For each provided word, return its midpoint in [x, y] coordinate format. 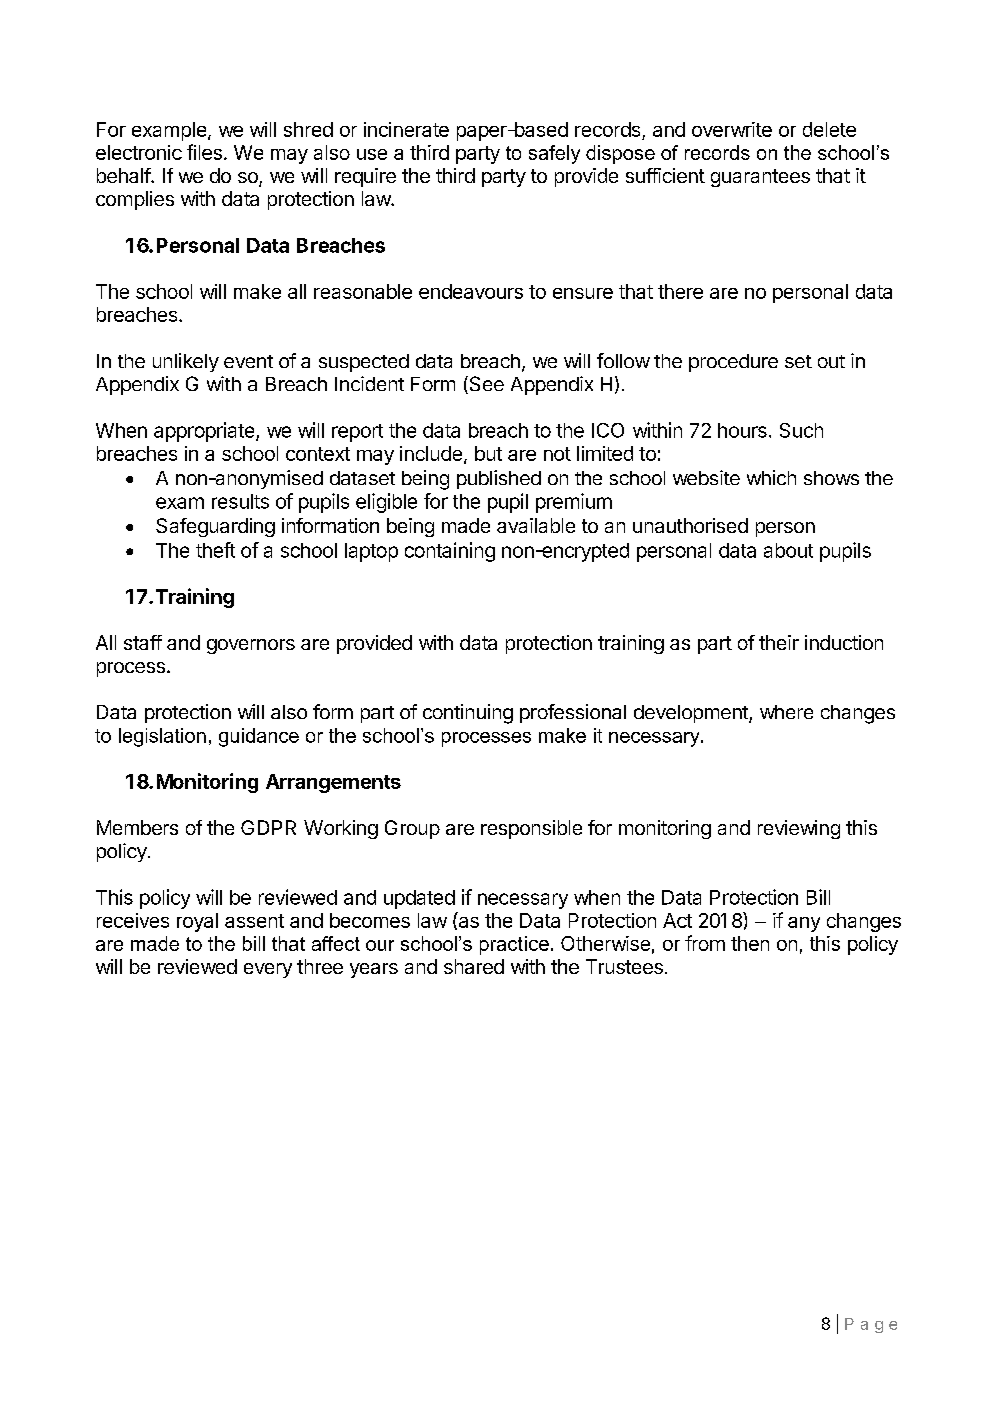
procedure [733, 363]
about [788, 550]
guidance [259, 737]
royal [197, 922]
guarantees [760, 178]
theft [215, 550]
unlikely [186, 362]
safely [554, 154]
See [485, 385]
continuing [468, 714]
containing [450, 552]
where [786, 712]
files [204, 152]
